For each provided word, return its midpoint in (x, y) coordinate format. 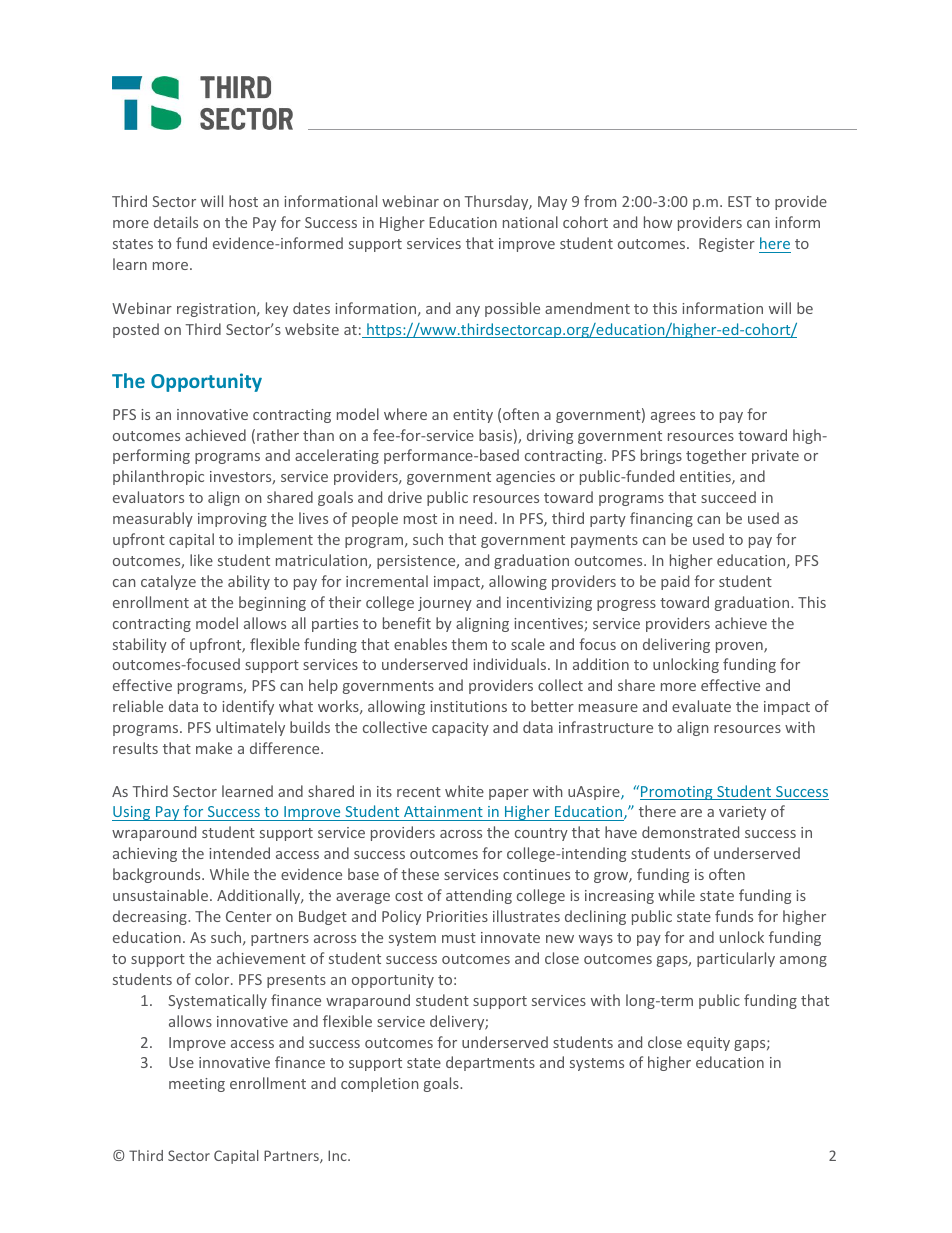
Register (727, 245)
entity (473, 416)
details (176, 222)
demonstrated (690, 832)
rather (278, 435)
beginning (272, 603)
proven (740, 647)
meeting (197, 1085)
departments (490, 1063)
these (420, 874)
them (469, 644)
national (530, 222)
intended (239, 853)
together (716, 456)
